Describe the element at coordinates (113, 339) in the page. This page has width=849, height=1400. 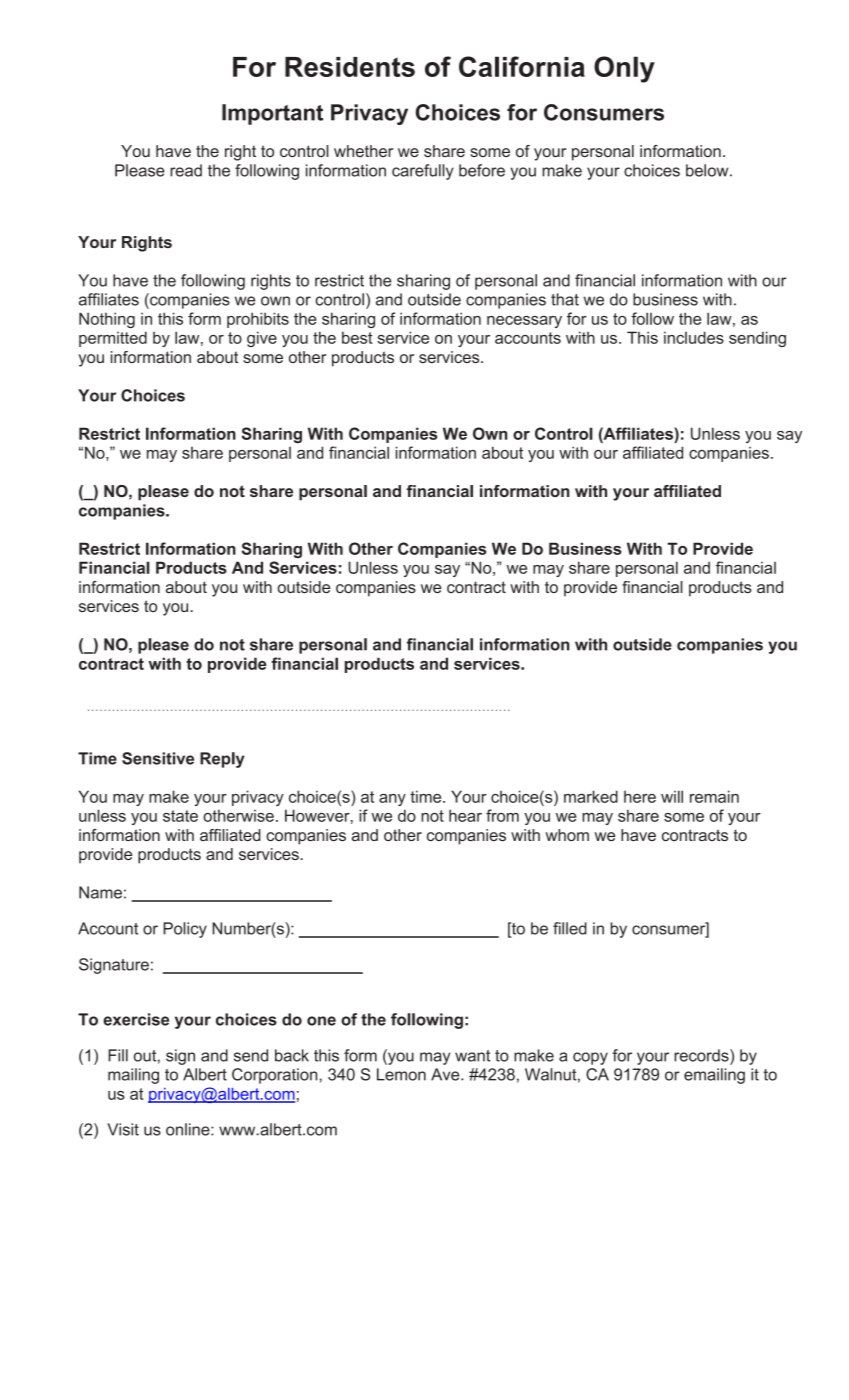
I see `permitted` at that location.
